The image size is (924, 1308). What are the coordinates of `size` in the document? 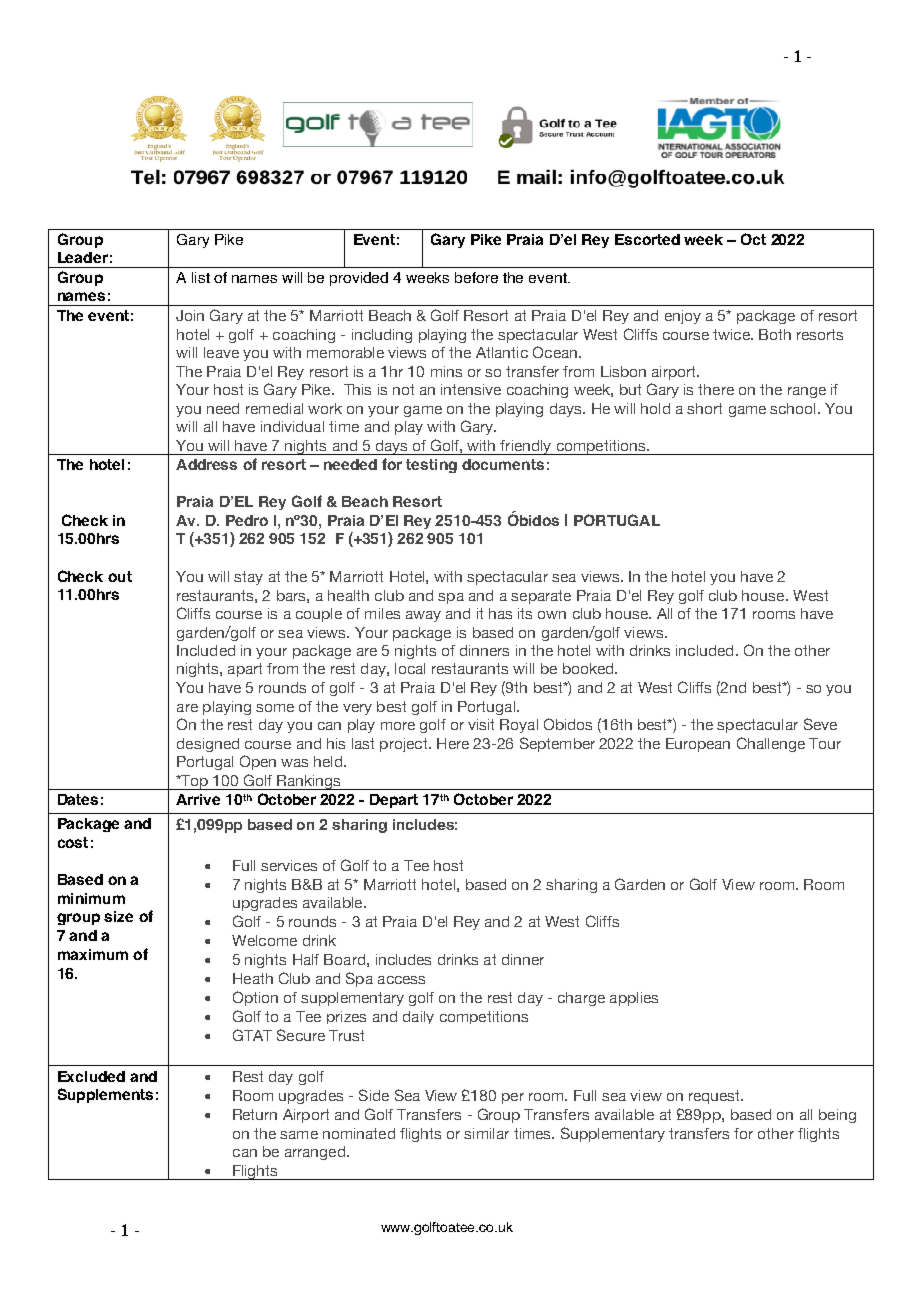 It's located at (118, 916).
